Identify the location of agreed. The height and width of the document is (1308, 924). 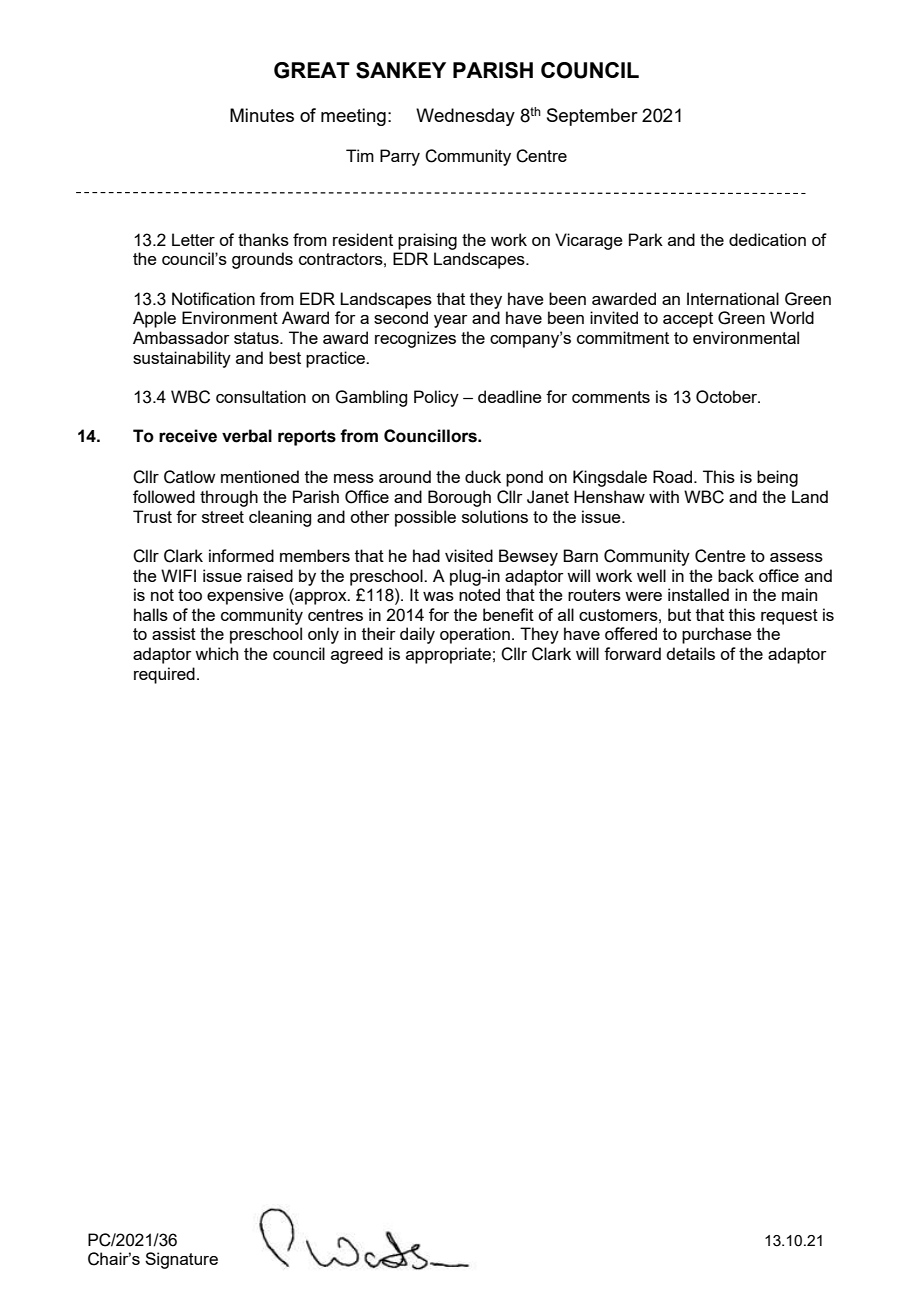
(357, 655).
